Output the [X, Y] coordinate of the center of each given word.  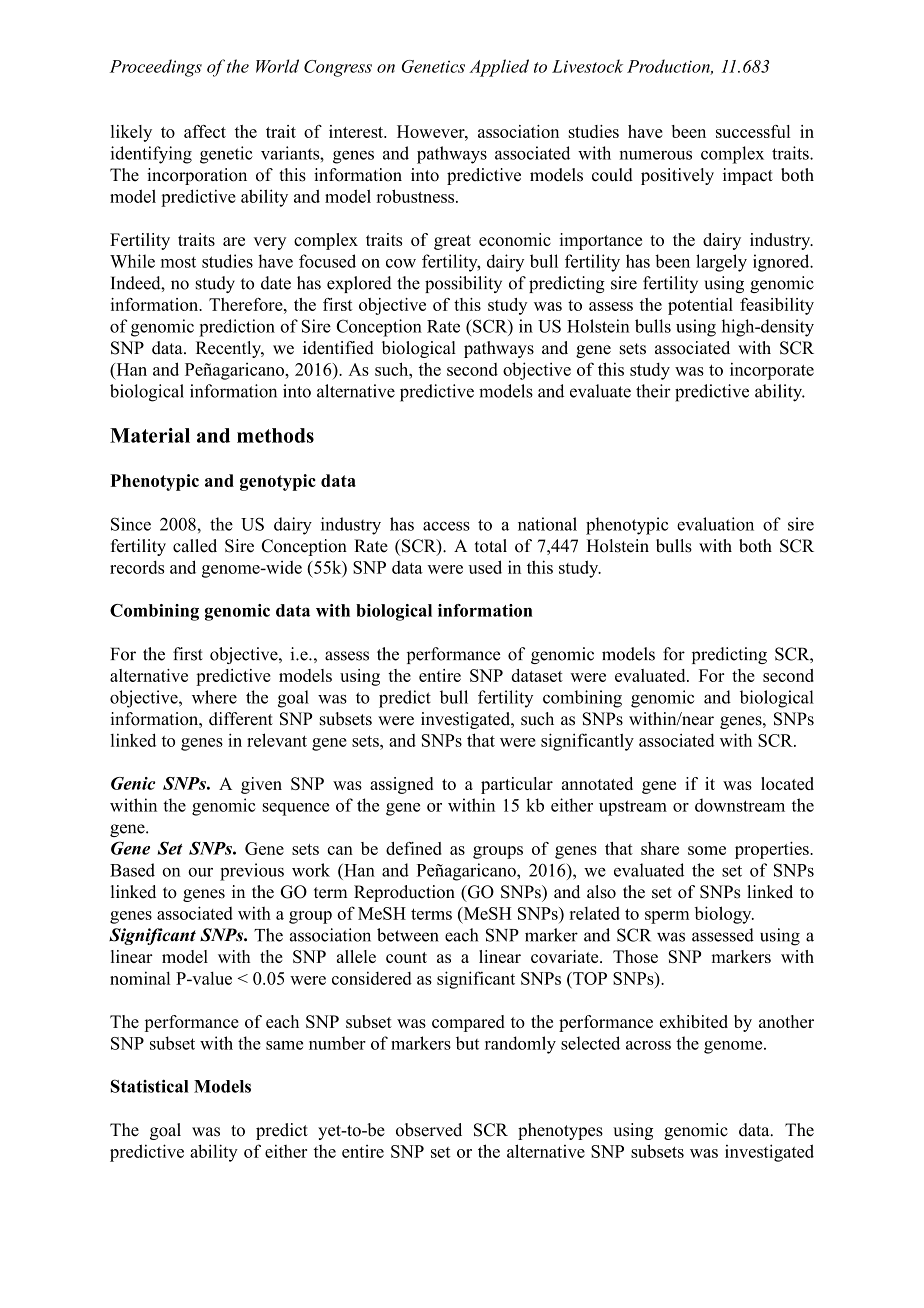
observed [429, 1130]
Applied [499, 68]
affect [205, 131]
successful [753, 131]
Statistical [150, 1086]
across [648, 1045]
